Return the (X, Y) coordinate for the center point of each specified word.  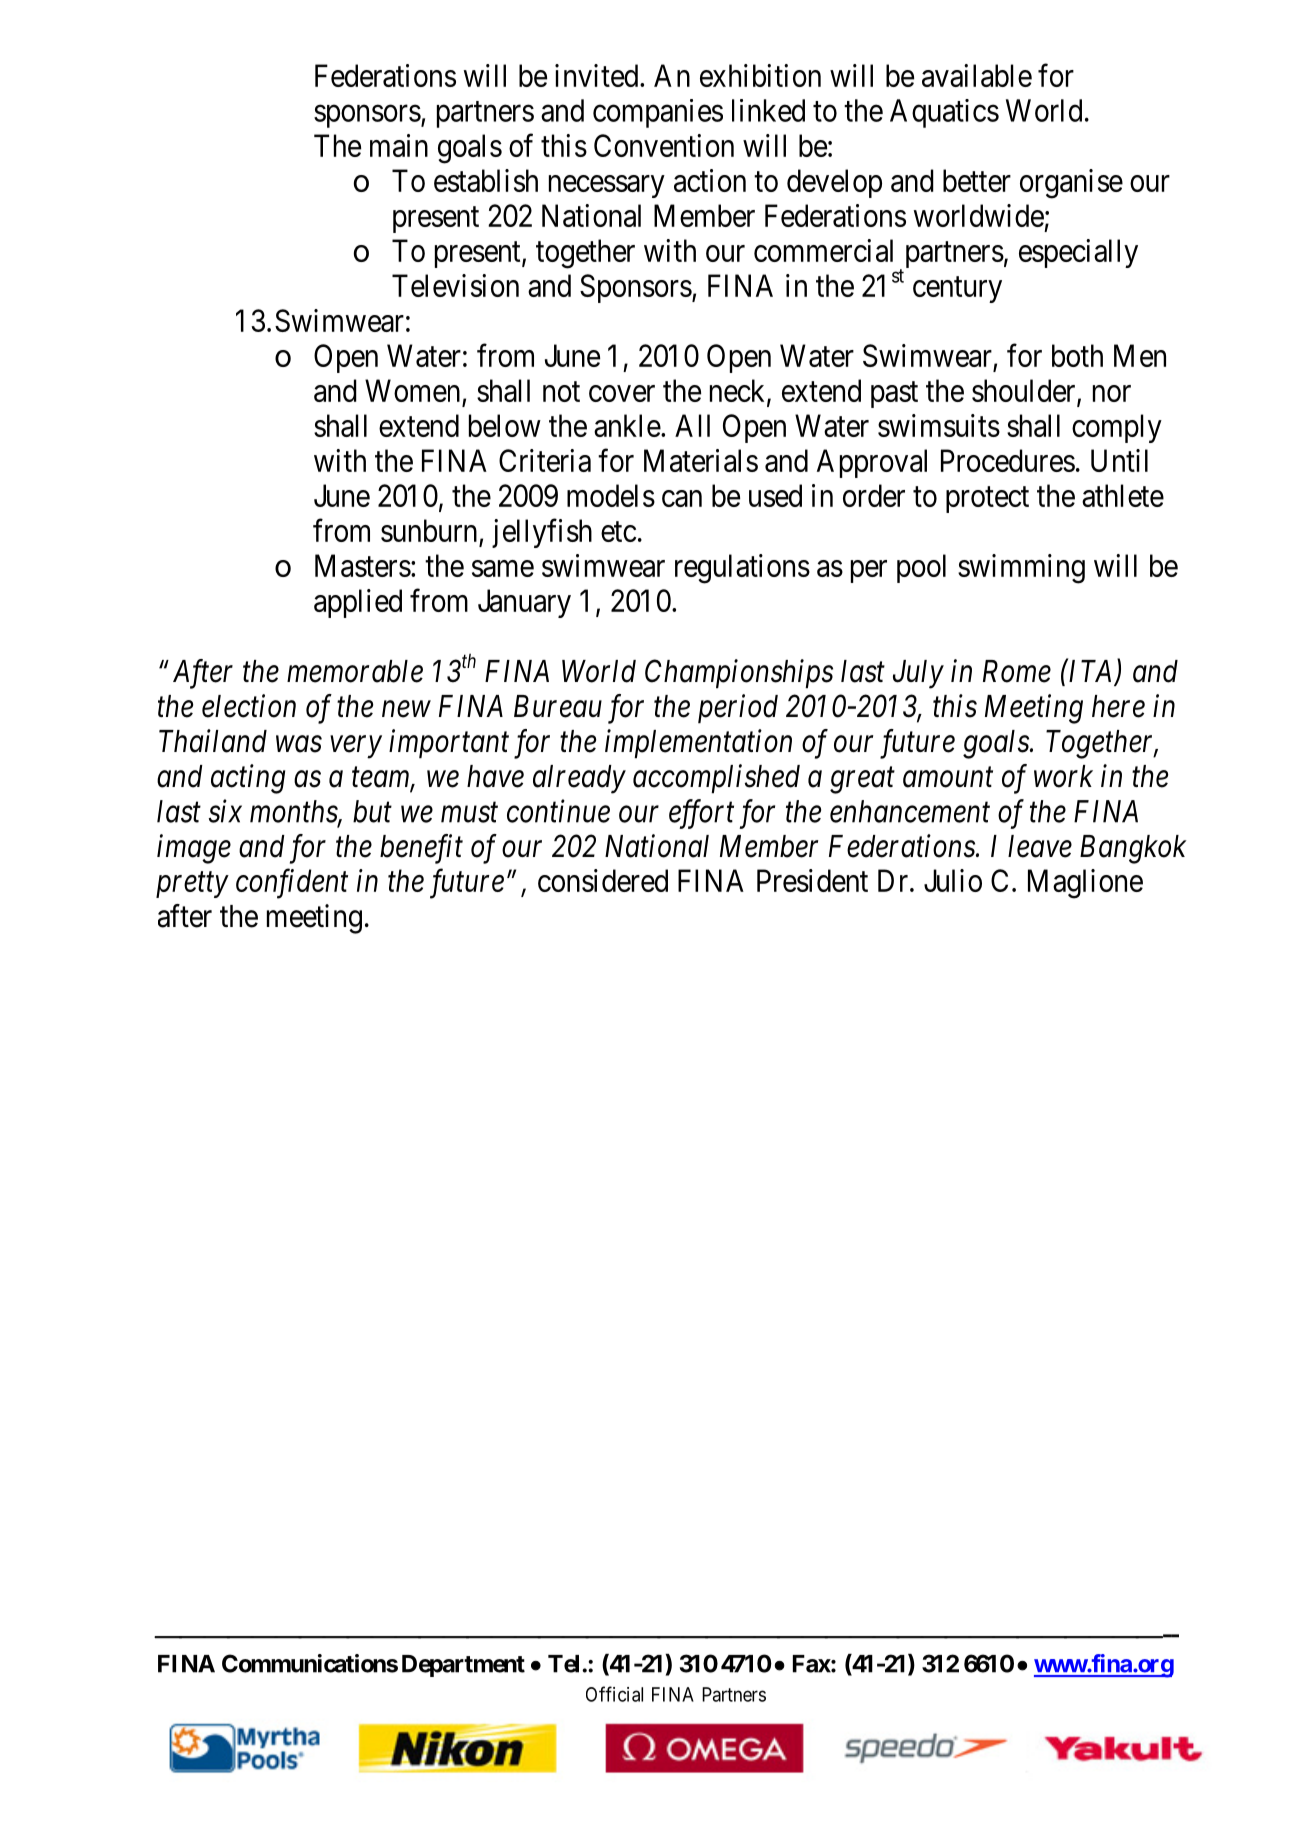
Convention (664, 145)
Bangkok (1133, 849)
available (977, 75)
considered (603, 880)
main (399, 145)
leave (1040, 846)
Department (463, 1666)
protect (987, 500)
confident (292, 884)
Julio (953, 880)
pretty (192, 885)
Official (614, 1694)
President (812, 880)
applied (358, 603)
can (682, 498)
